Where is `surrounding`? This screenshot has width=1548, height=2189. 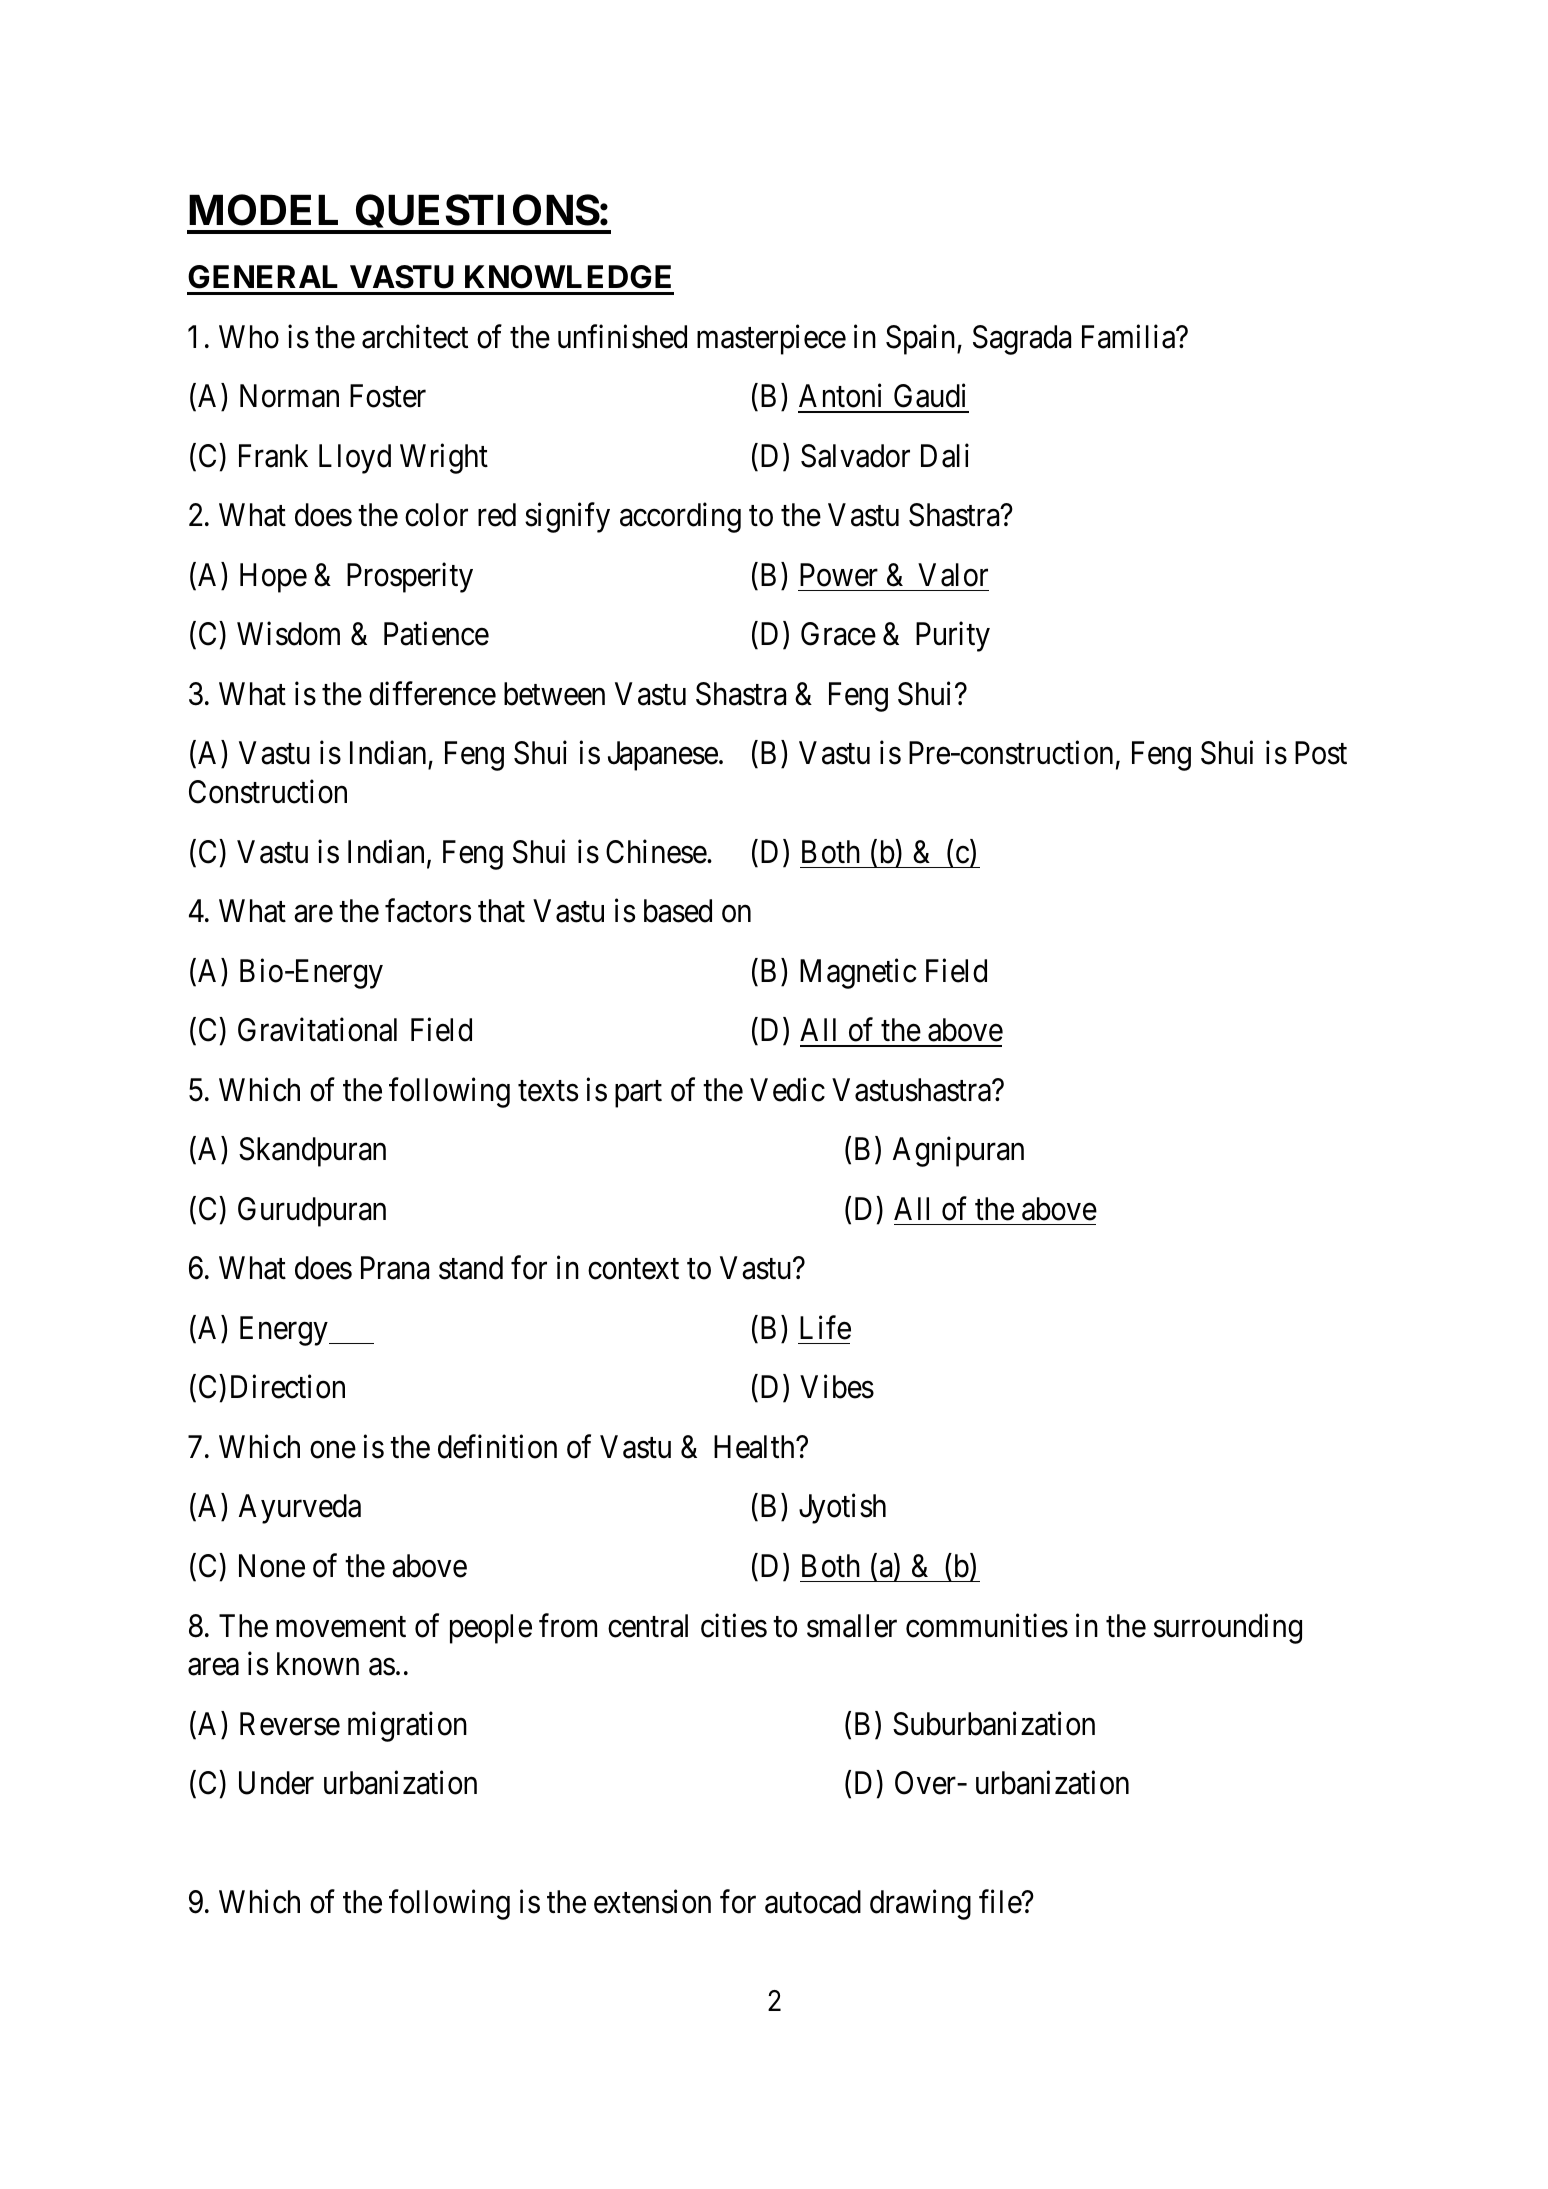 surrounding is located at coordinates (1228, 1628).
